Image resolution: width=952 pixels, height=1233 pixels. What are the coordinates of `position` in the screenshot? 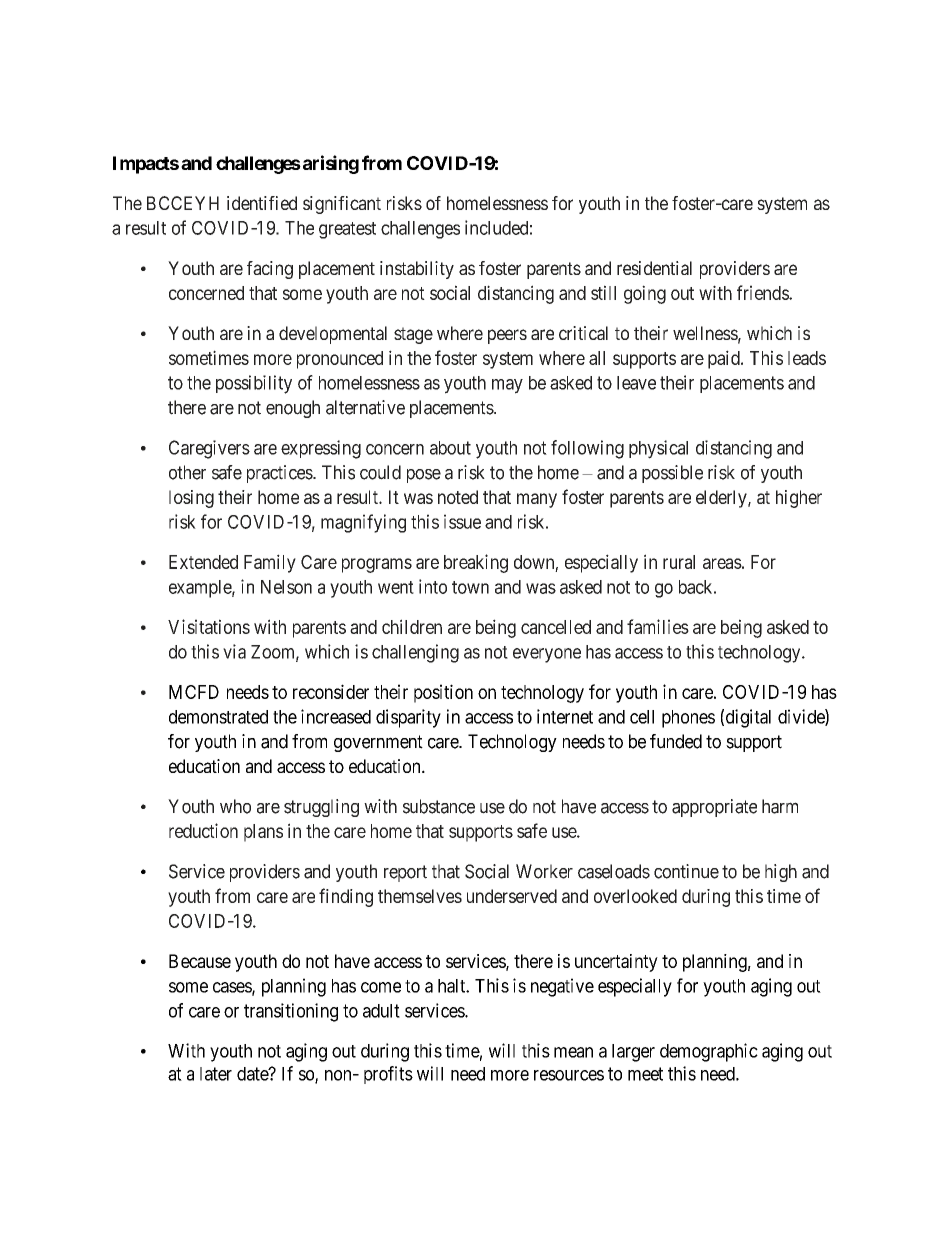 It's located at (443, 693).
